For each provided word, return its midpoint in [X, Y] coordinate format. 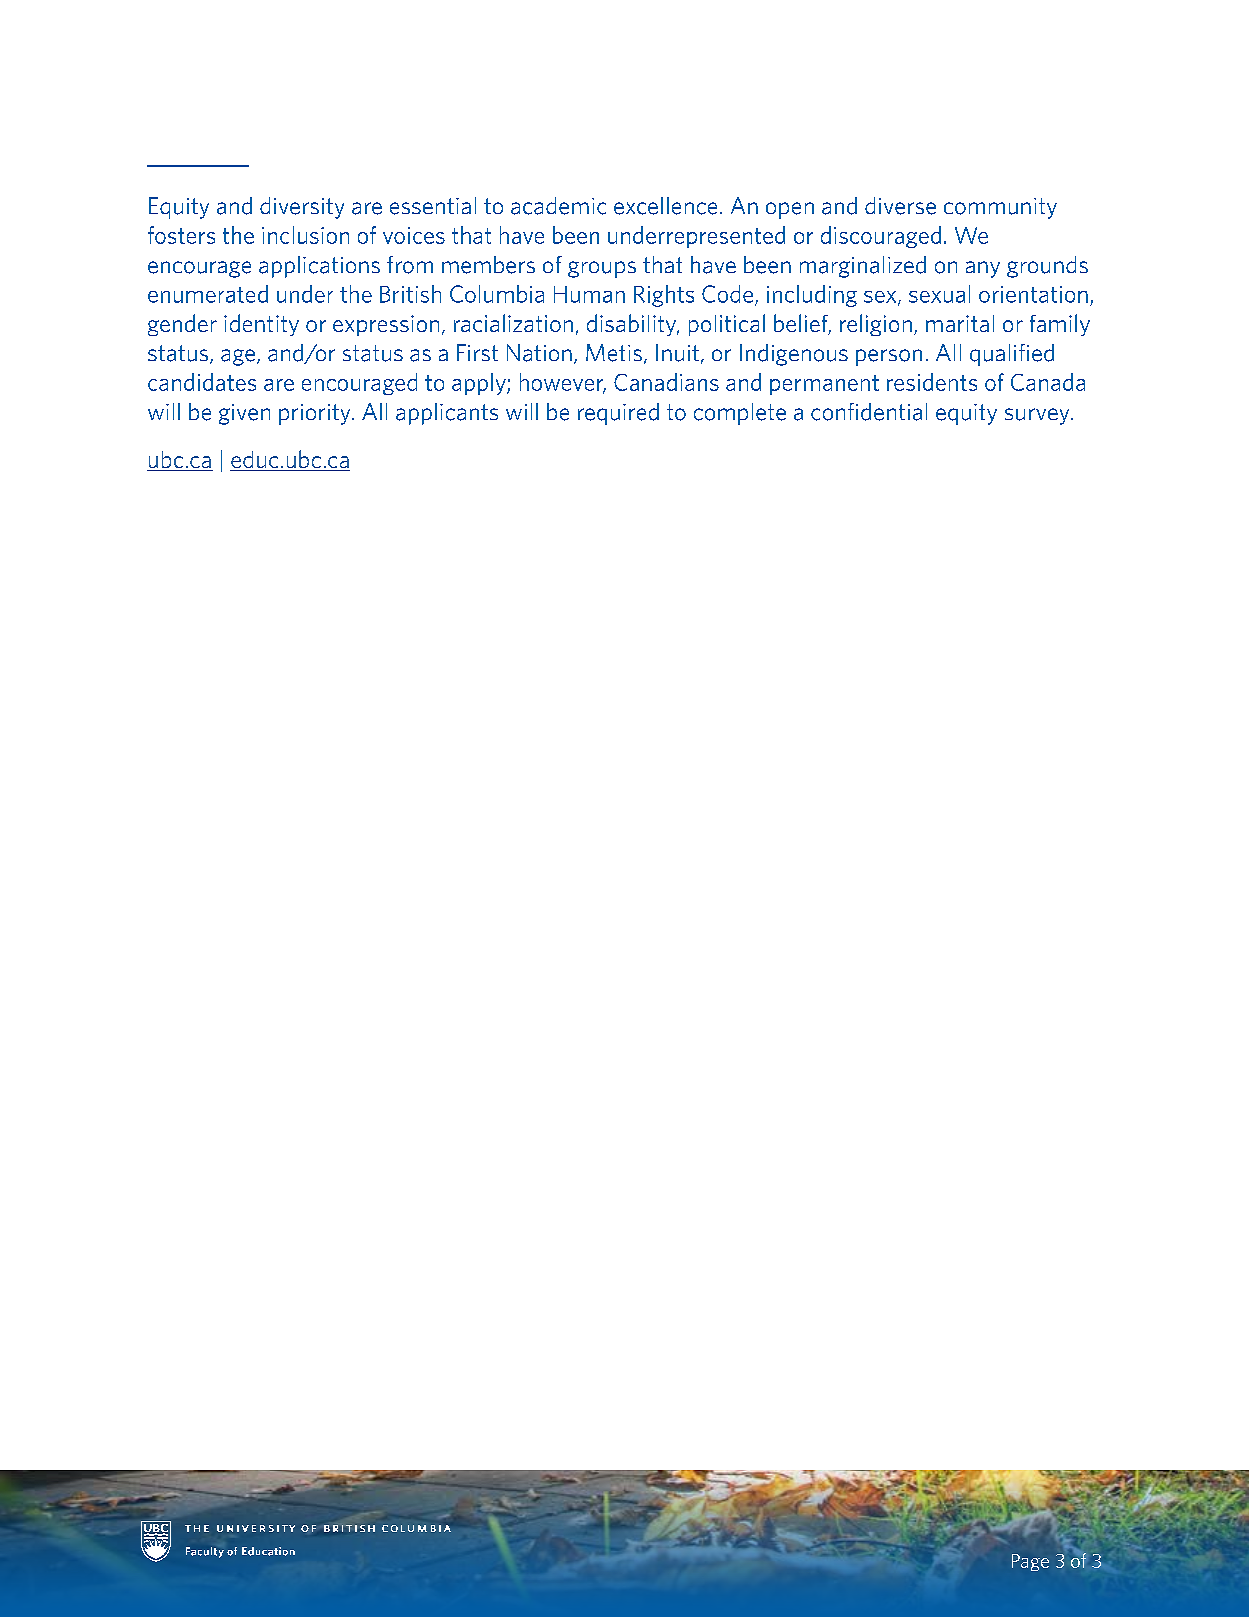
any [983, 269]
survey [1038, 416]
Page [1030, 1562]
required [618, 414]
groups [602, 269]
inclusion [305, 235]
